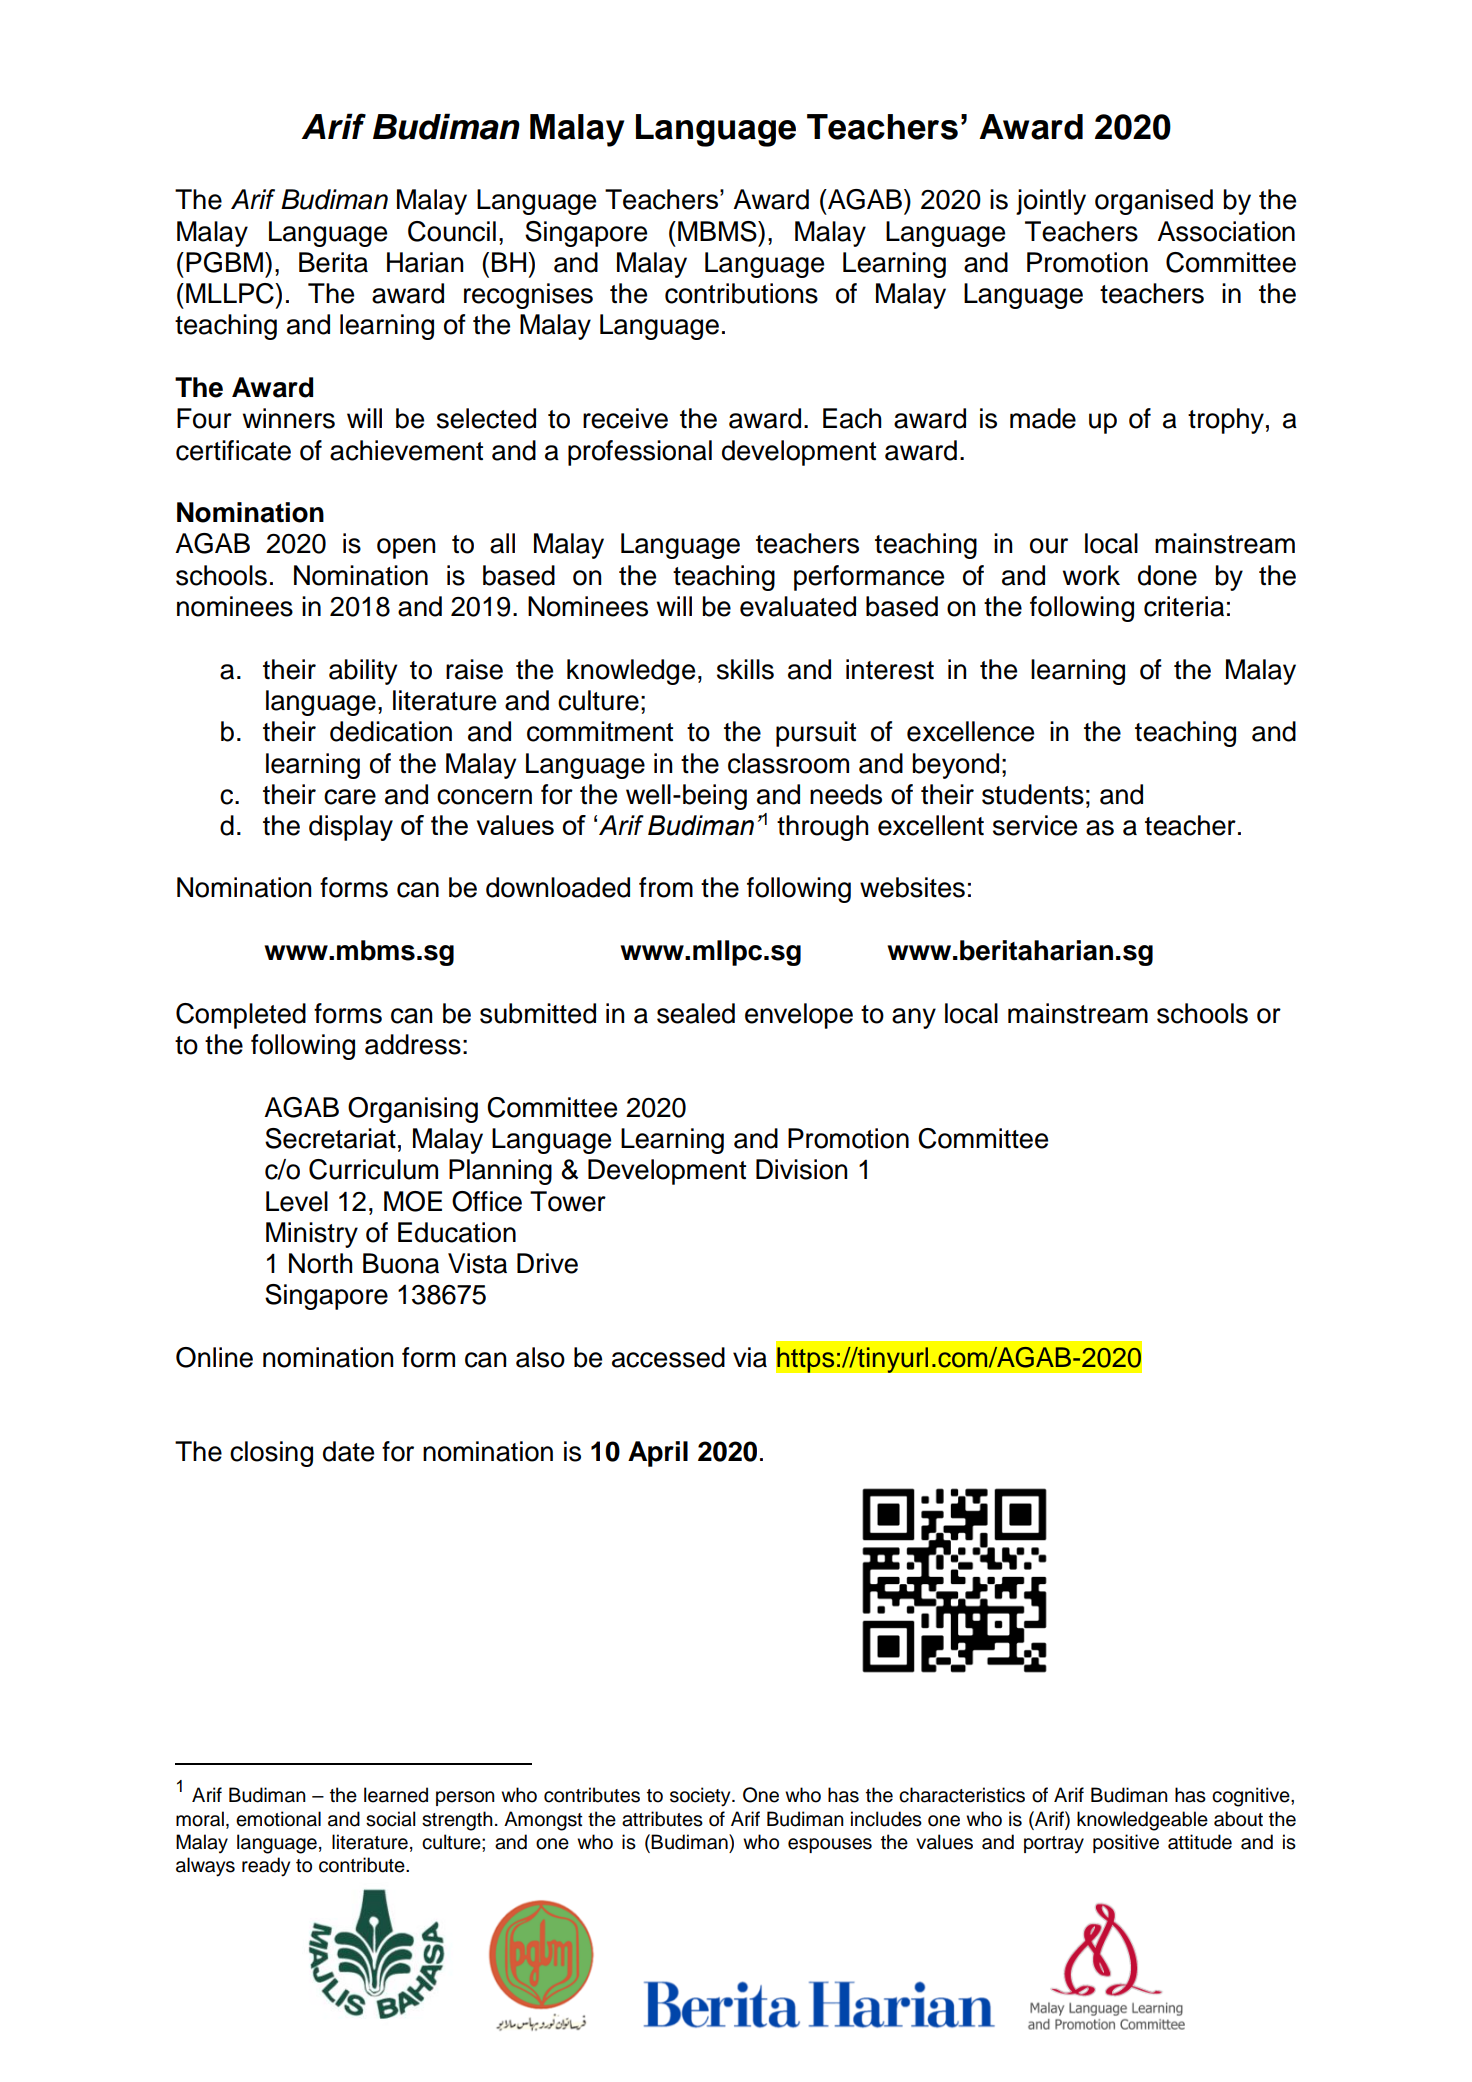 Image resolution: width=1472 pixels, height=2082 pixels. Describe the element at coordinates (696, 1013) in the document. I see `sealed` at that location.
